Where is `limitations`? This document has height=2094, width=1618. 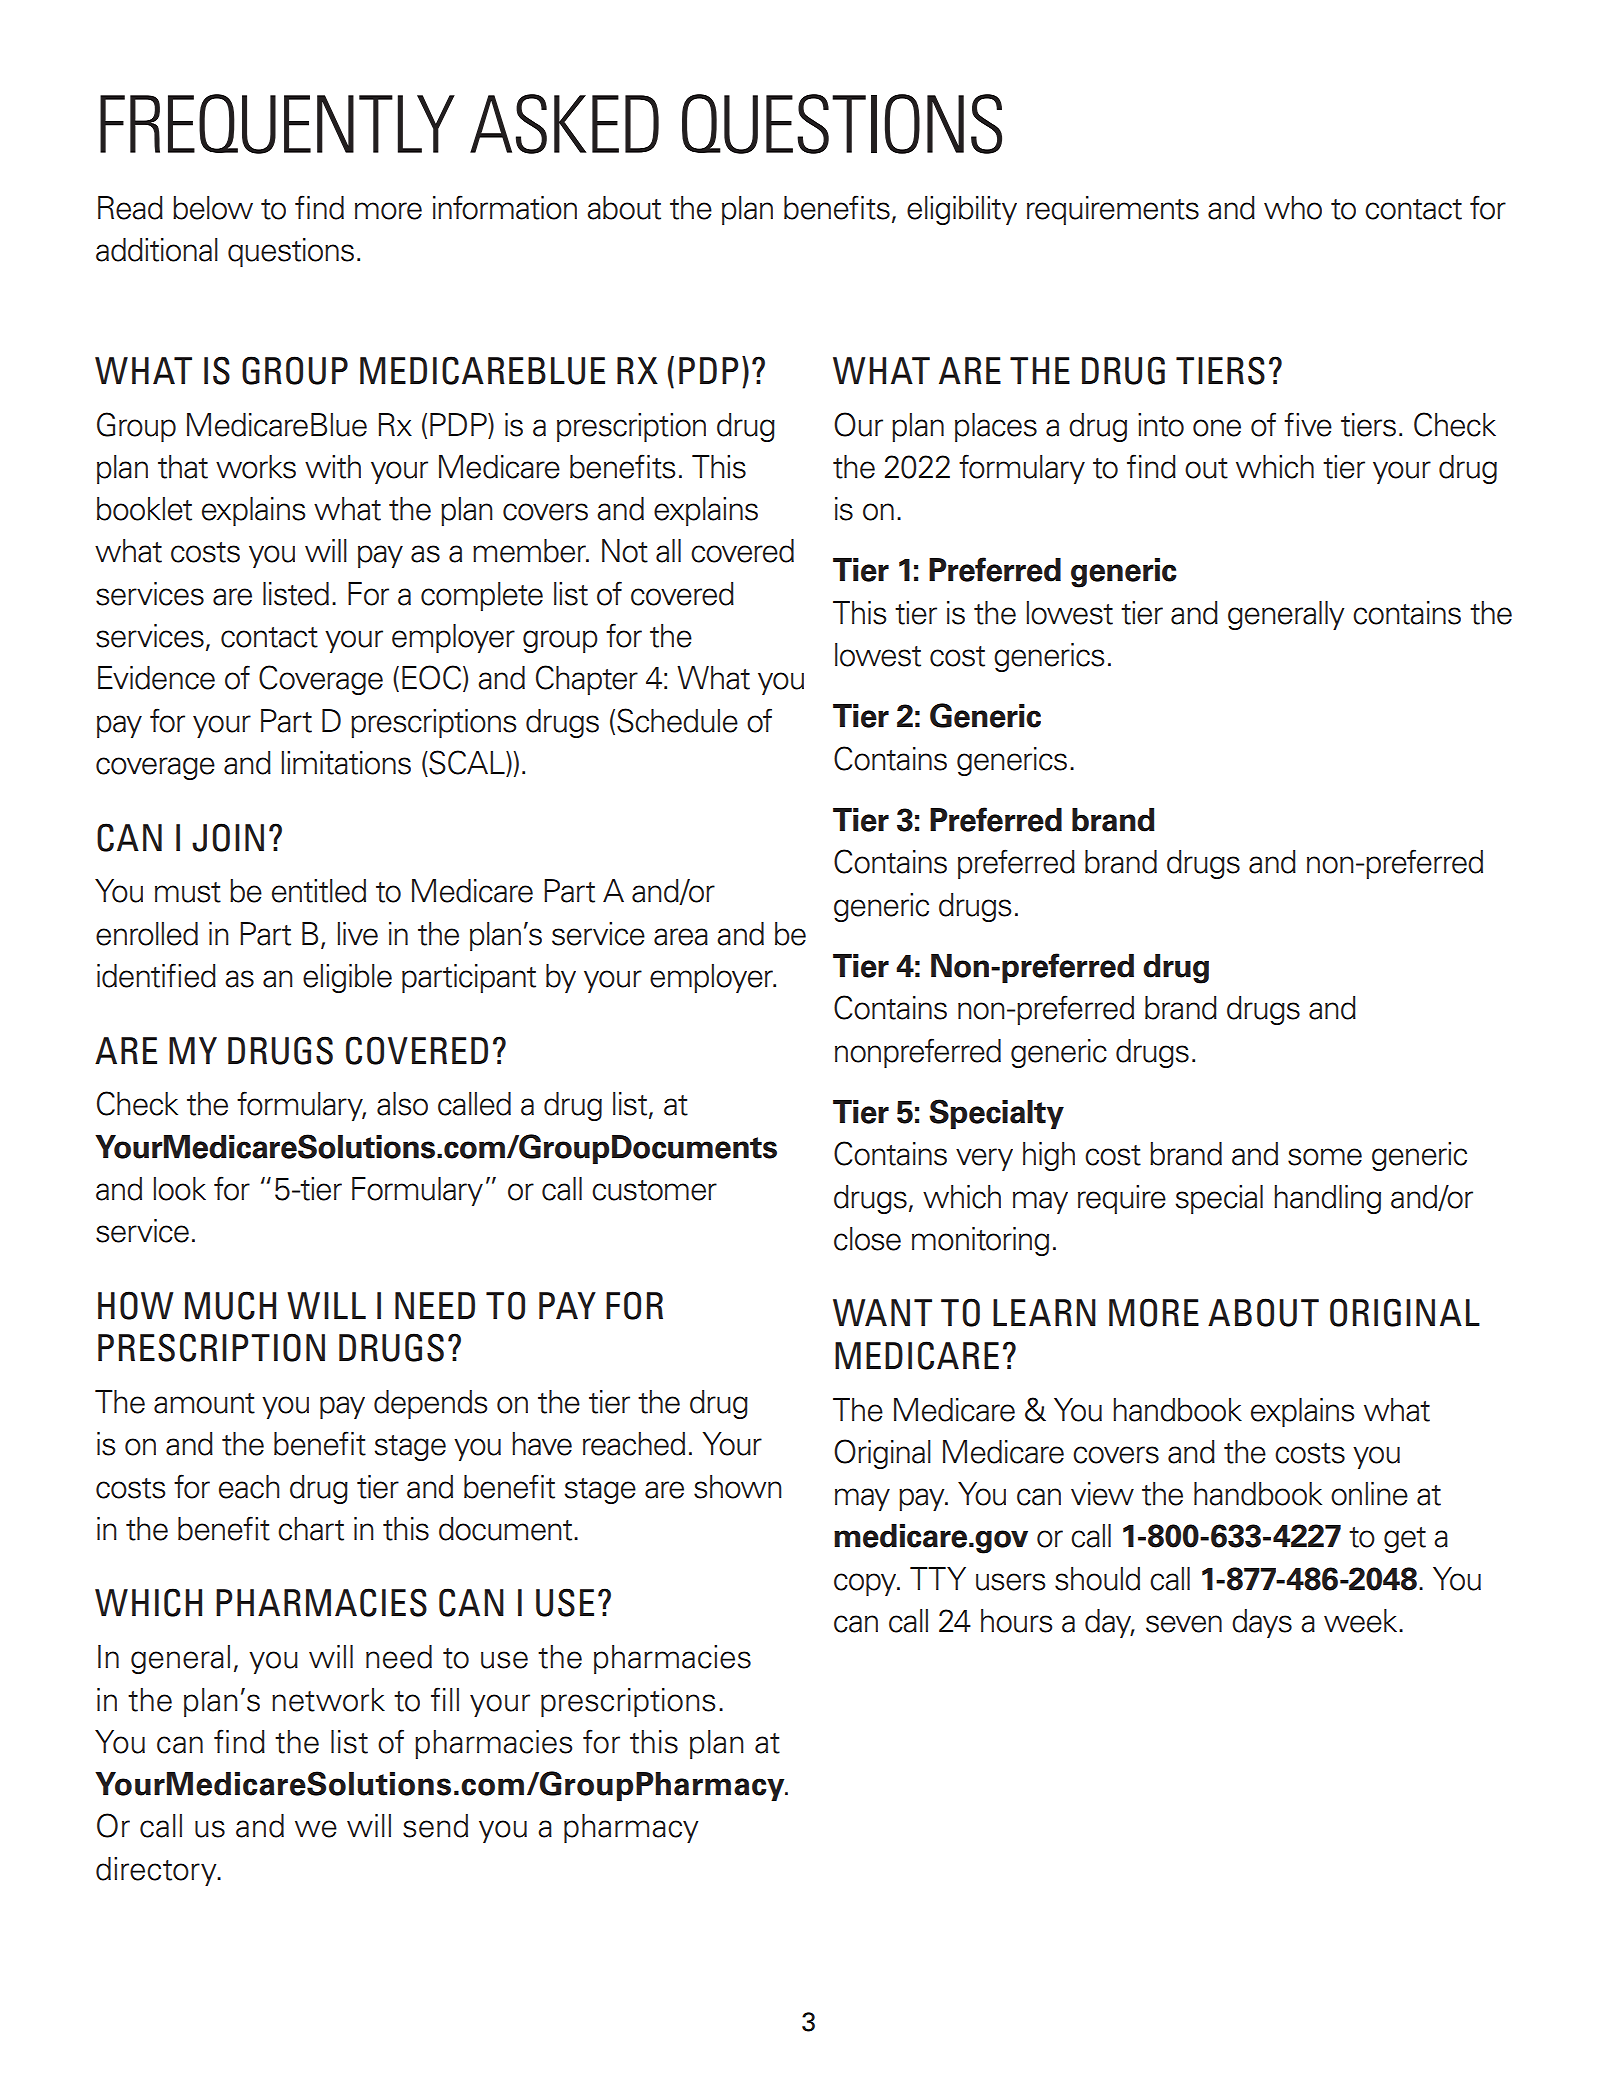 limitations is located at coordinates (346, 763).
